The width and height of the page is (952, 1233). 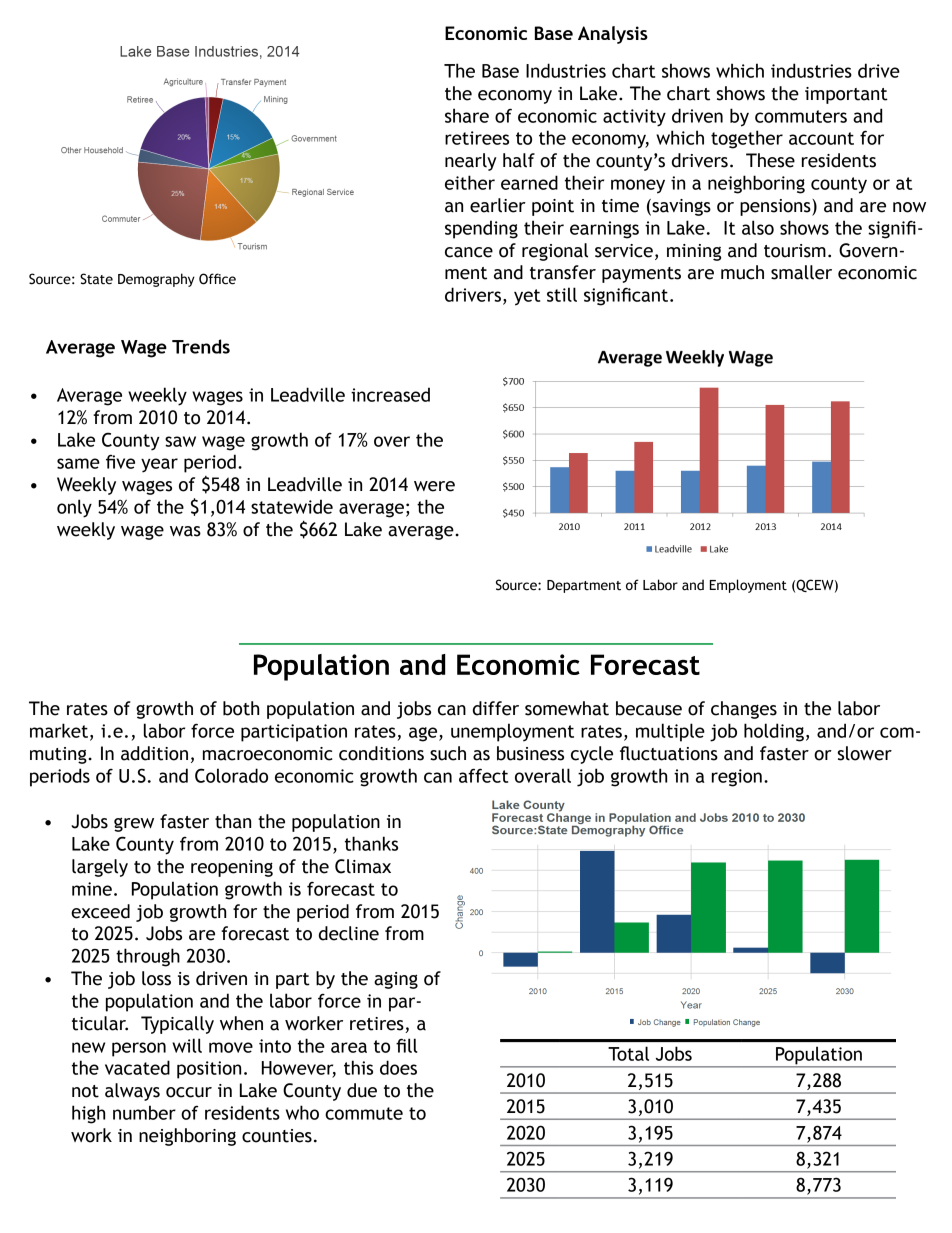 What do you see at coordinates (189, 1092) in the page?
I see `occur` at bounding box center [189, 1092].
